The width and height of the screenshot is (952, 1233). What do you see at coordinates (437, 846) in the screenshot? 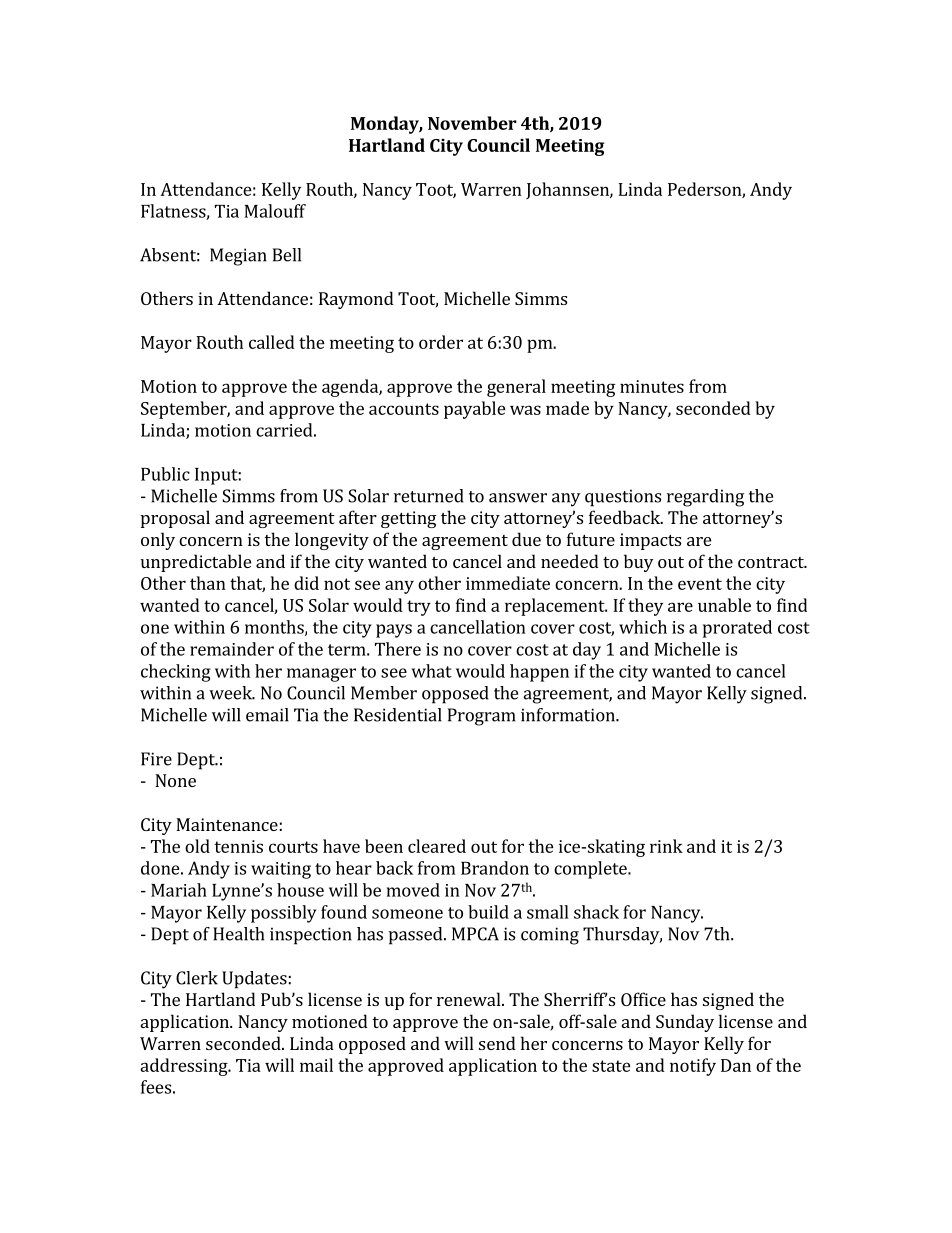
I see `cleared` at bounding box center [437, 846].
